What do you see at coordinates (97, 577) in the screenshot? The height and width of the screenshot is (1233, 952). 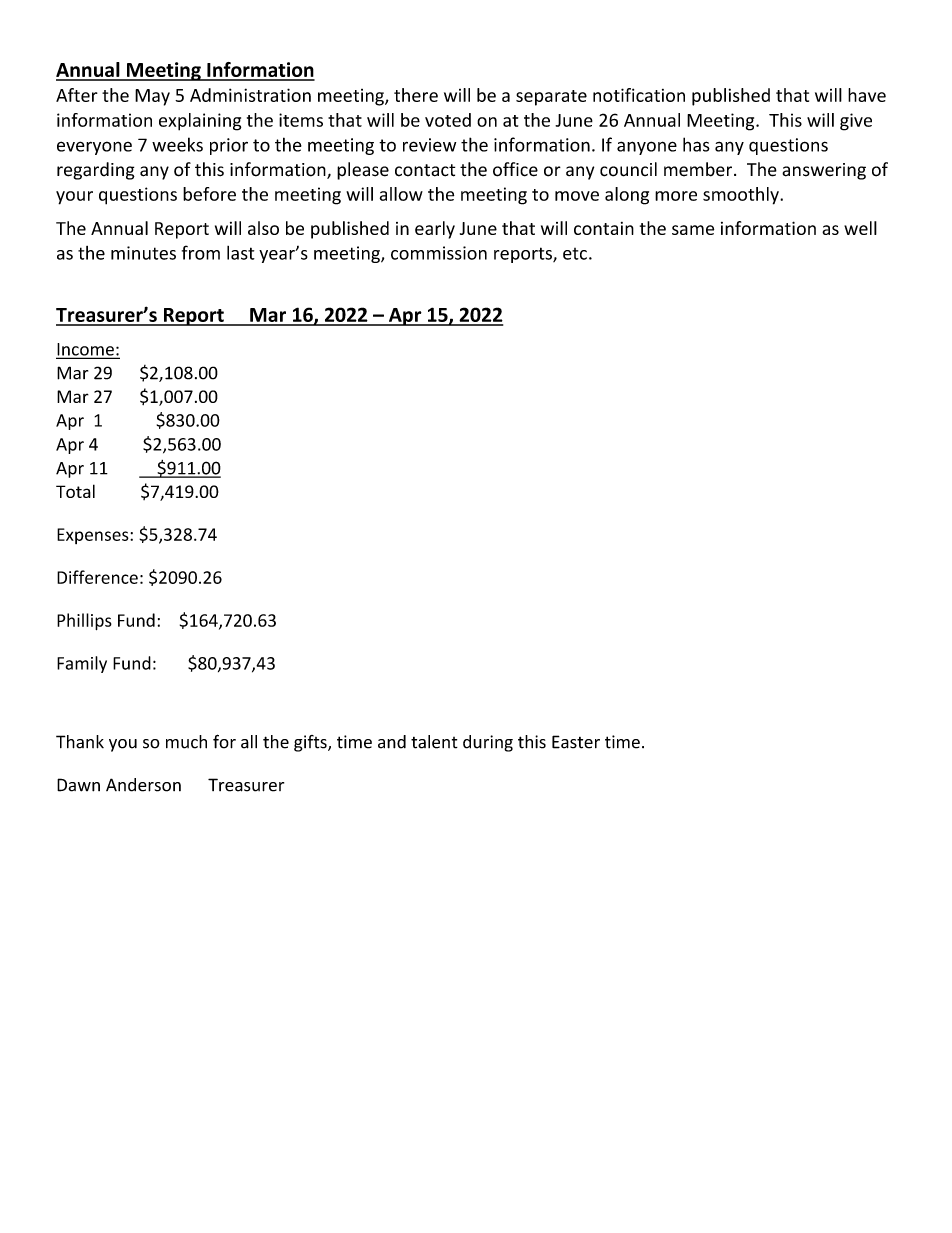 I see `Difference` at bounding box center [97, 577].
